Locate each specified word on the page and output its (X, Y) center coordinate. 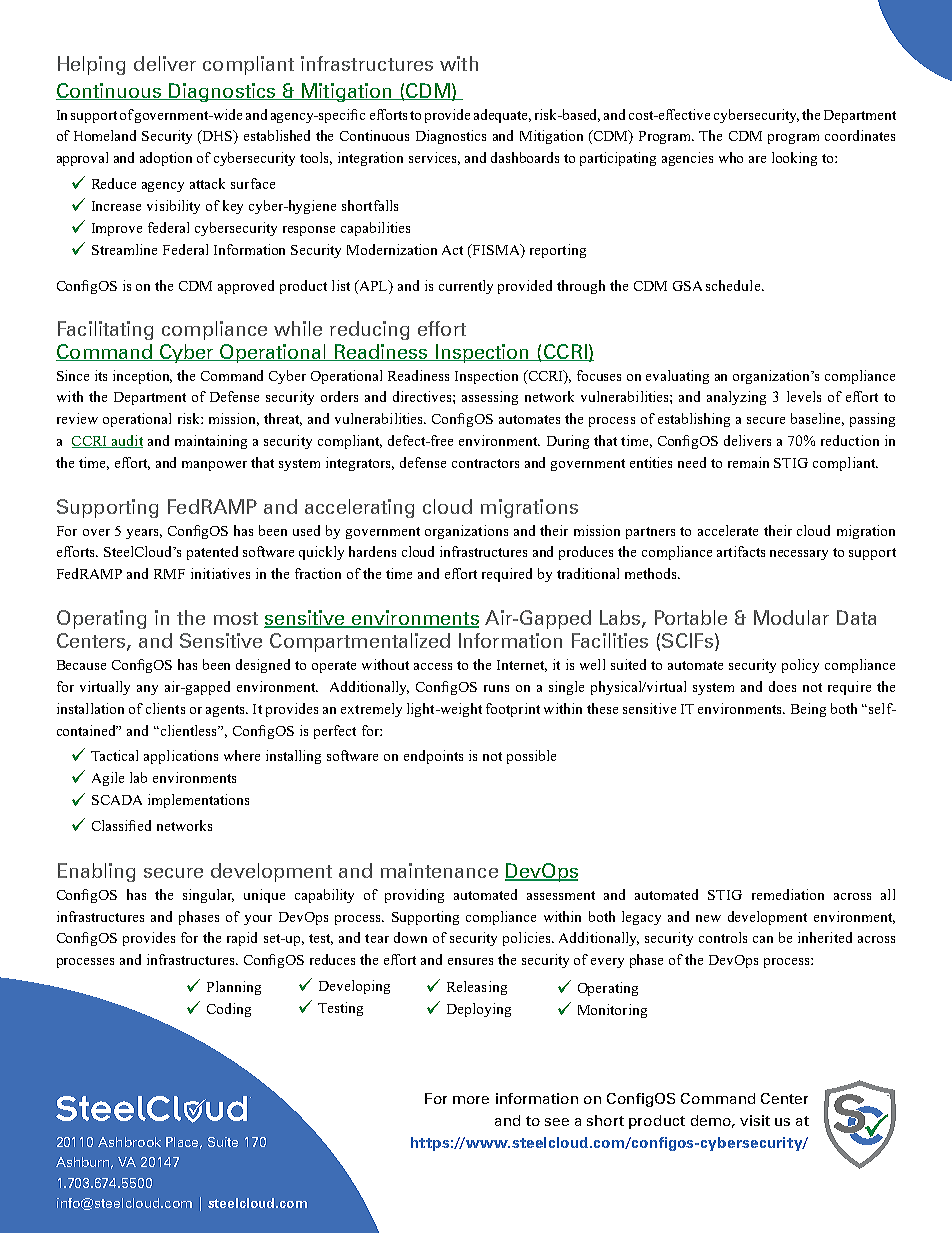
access (433, 666)
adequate (502, 116)
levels (804, 396)
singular (208, 896)
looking (794, 159)
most (236, 618)
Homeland (105, 135)
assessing (490, 398)
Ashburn (84, 1163)
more (471, 1100)
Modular (791, 617)
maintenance (439, 870)
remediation (788, 894)
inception (142, 377)
